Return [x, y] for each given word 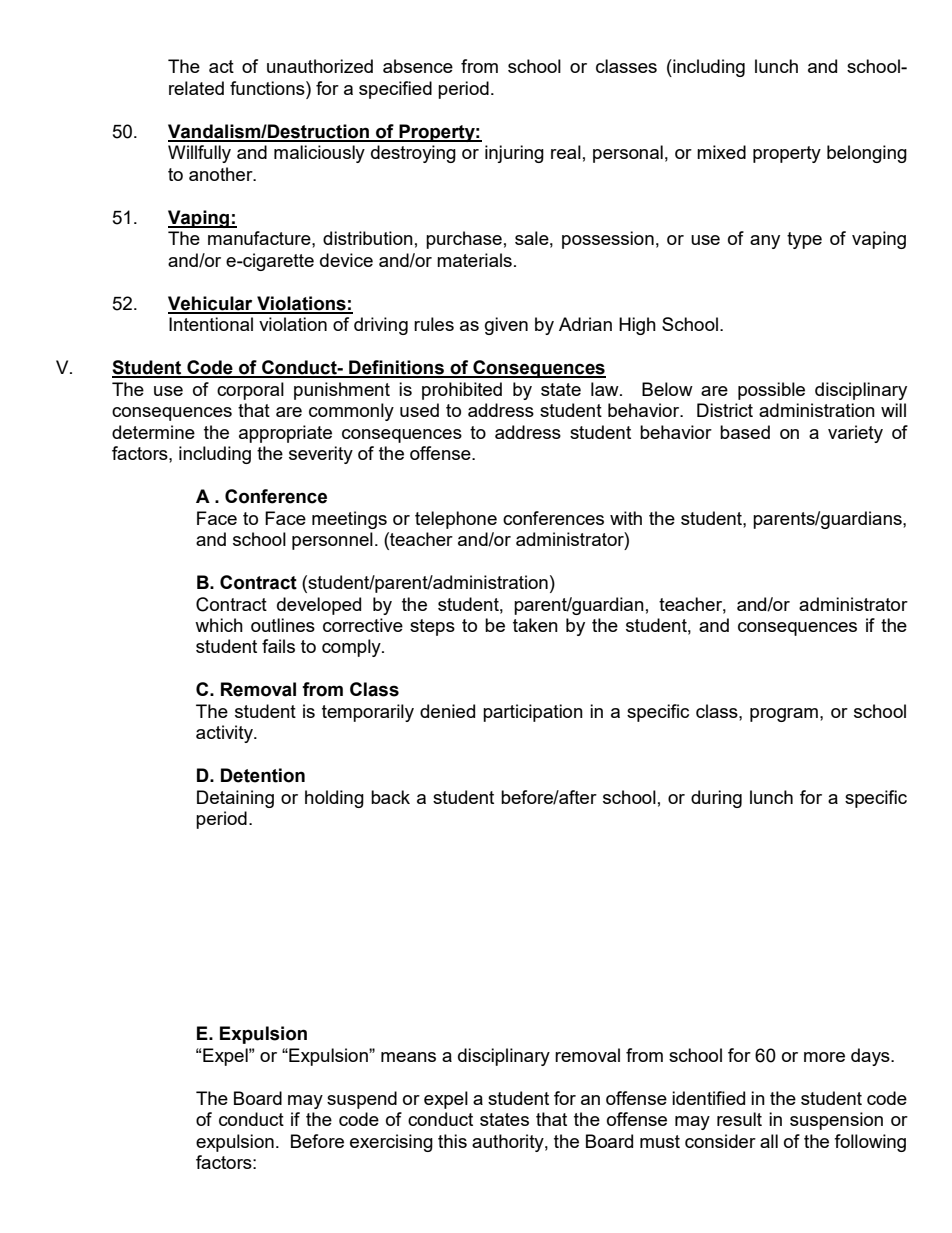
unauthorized [320, 66]
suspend [362, 1100]
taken [535, 625]
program [784, 715]
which [219, 625]
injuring [514, 154]
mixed [721, 152]
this [452, 1141]
